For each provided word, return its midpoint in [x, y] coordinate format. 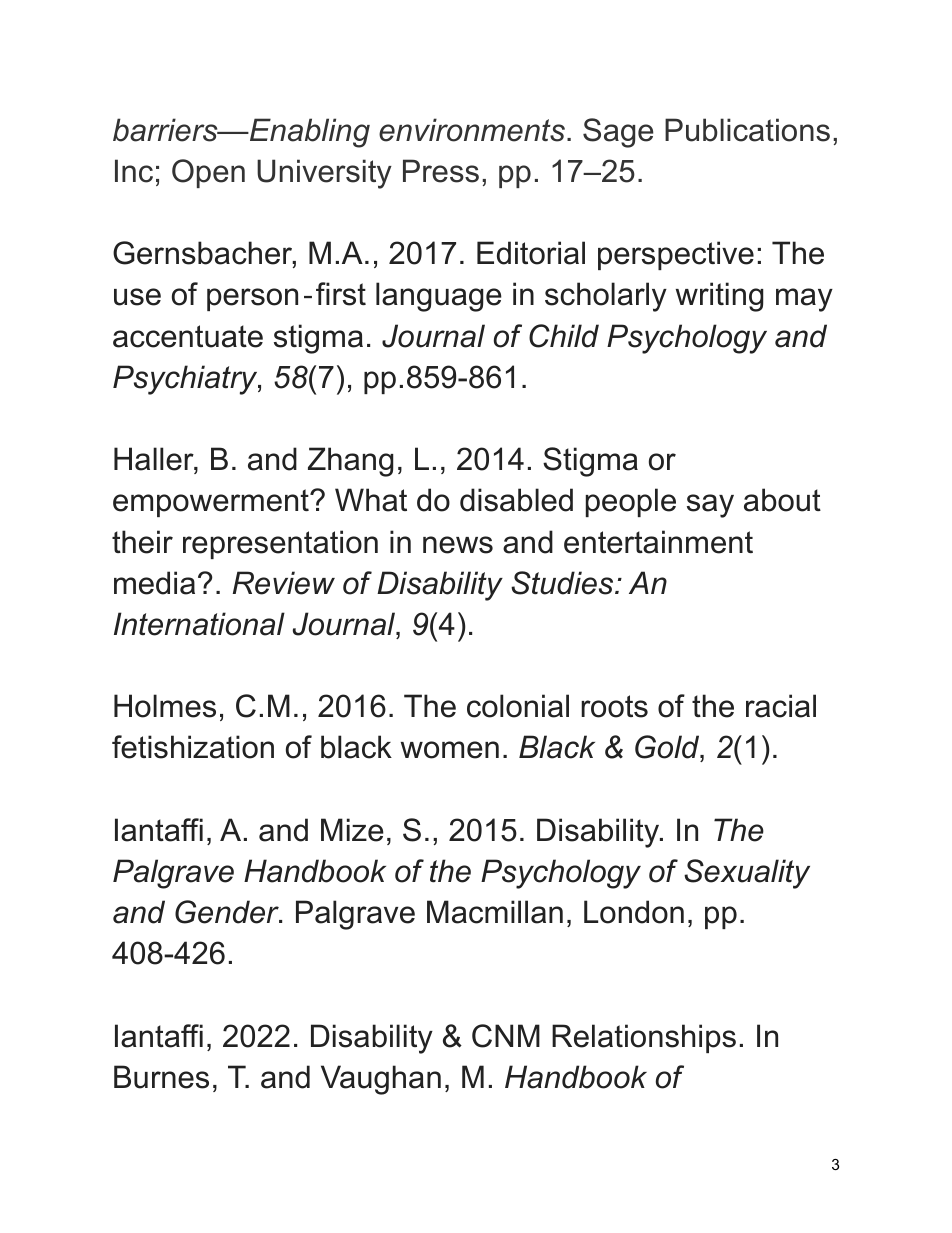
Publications [747, 130]
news [458, 545]
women [450, 750]
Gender [228, 912]
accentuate [188, 336]
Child [564, 336]
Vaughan [381, 1080]
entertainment [658, 542]
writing [720, 297]
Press [441, 171]
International [199, 624]
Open [208, 173]
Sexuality [747, 874]
